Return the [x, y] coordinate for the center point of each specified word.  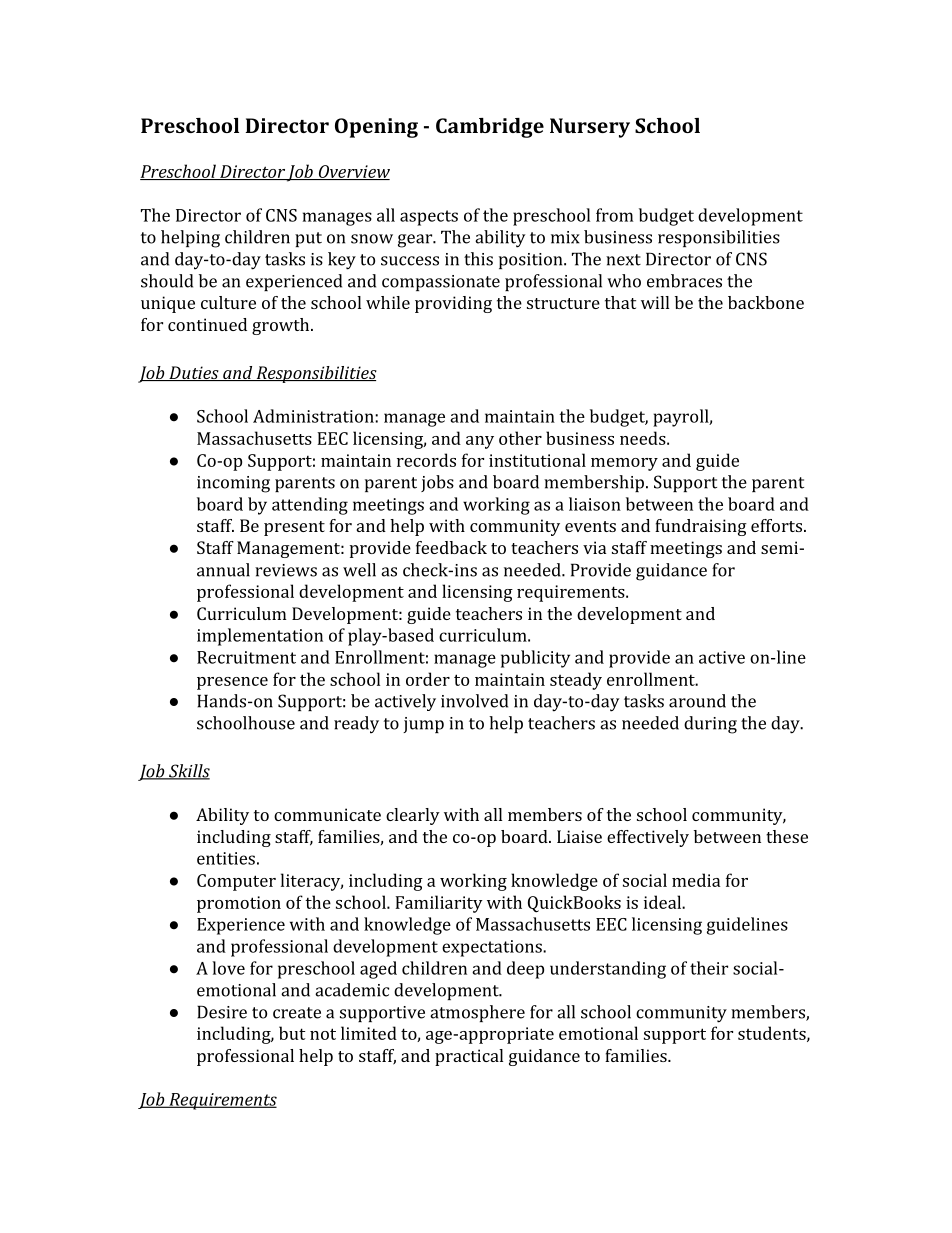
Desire [222, 1012]
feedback [451, 547]
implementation [260, 637]
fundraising [701, 527]
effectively [648, 838]
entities [226, 858]
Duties [194, 373]
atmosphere [477, 1013]
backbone [766, 302]
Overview [353, 172]
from [614, 215]
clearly [413, 816]
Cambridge [490, 128]
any [480, 442]
